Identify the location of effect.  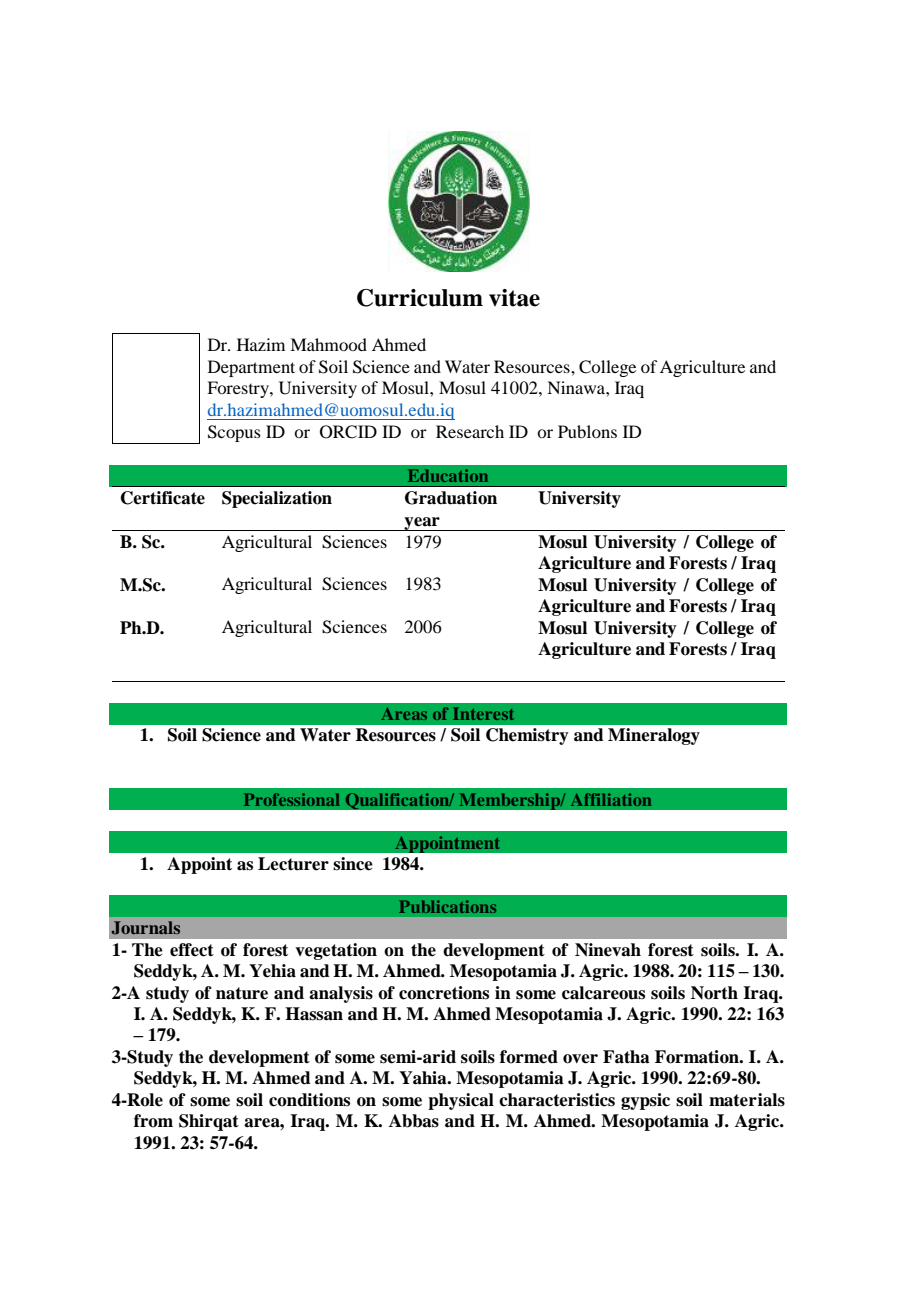
(192, 950).
